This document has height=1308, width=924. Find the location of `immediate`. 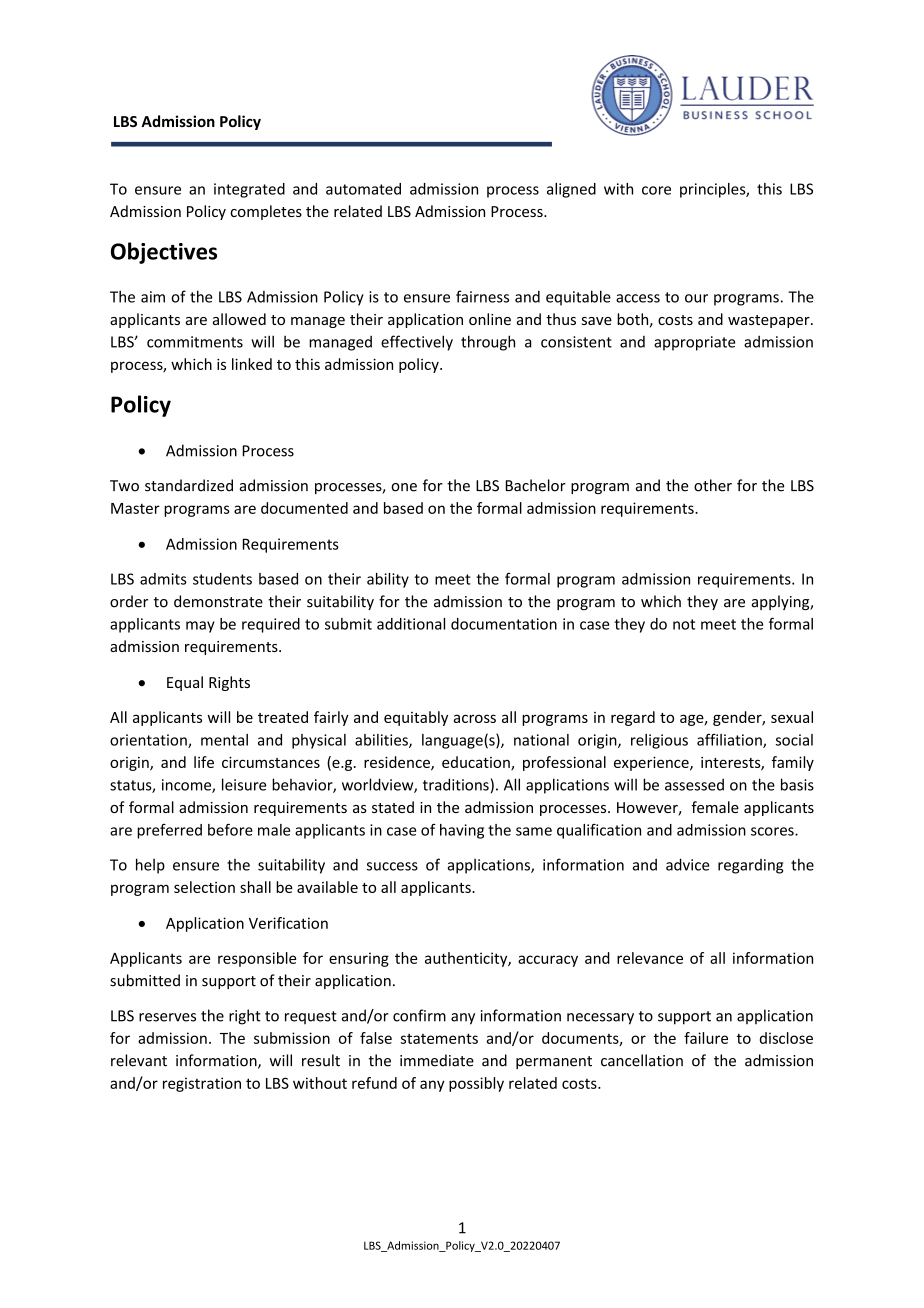

immediate is located at coordinates (437, 1060).
